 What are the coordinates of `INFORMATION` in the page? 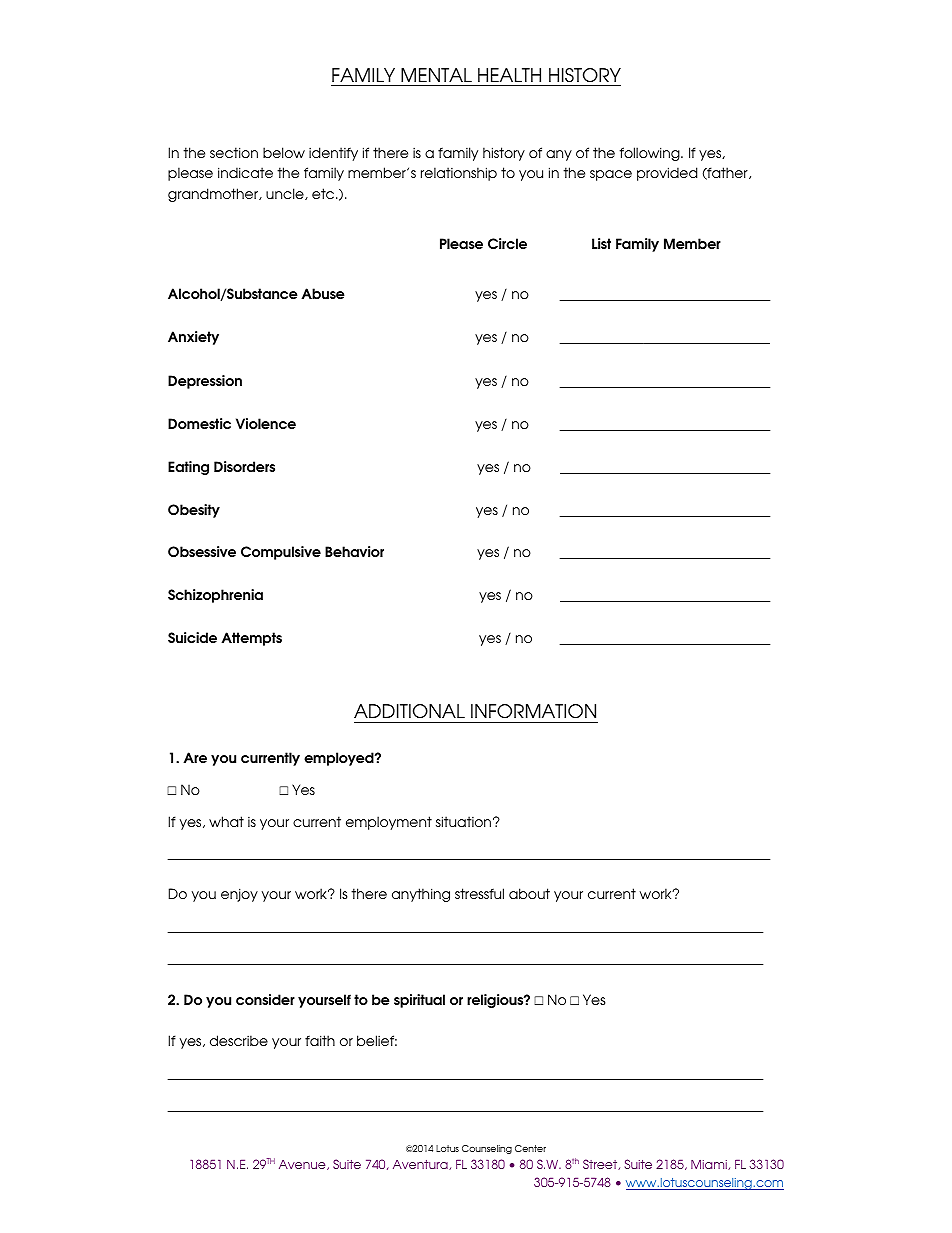 It's located at (533, 711).
